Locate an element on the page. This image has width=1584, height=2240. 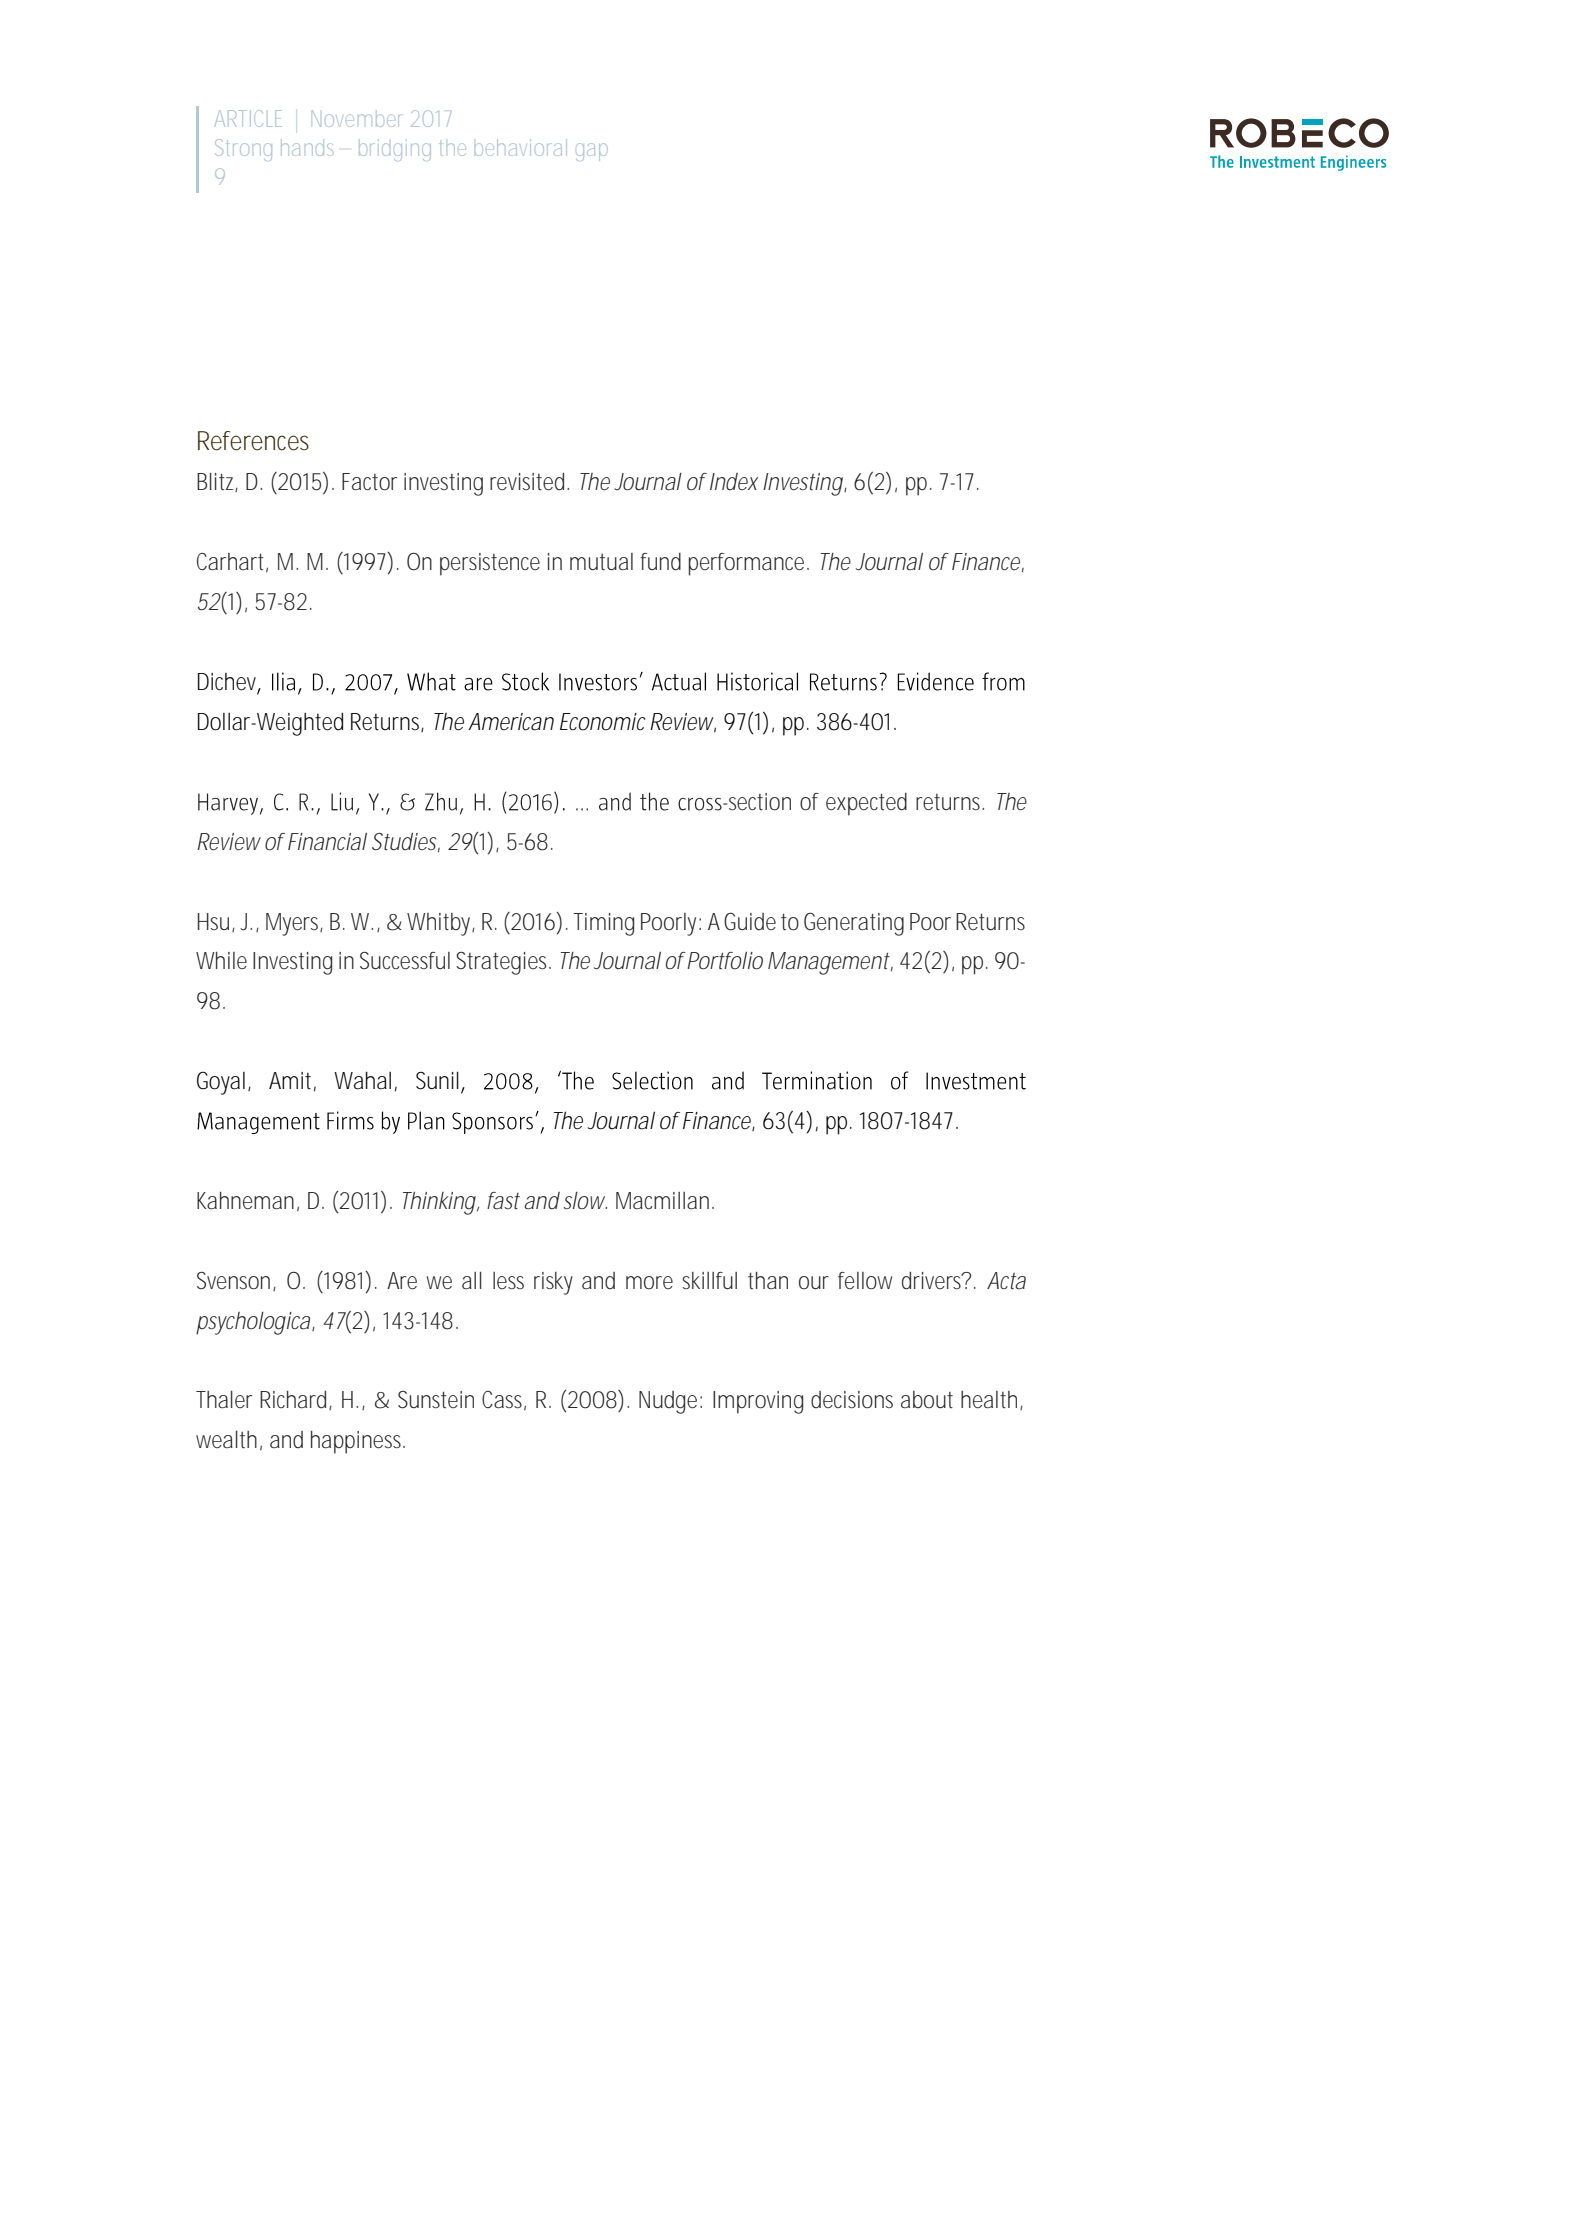
Nudge is located at coordinates (670, 1402).
